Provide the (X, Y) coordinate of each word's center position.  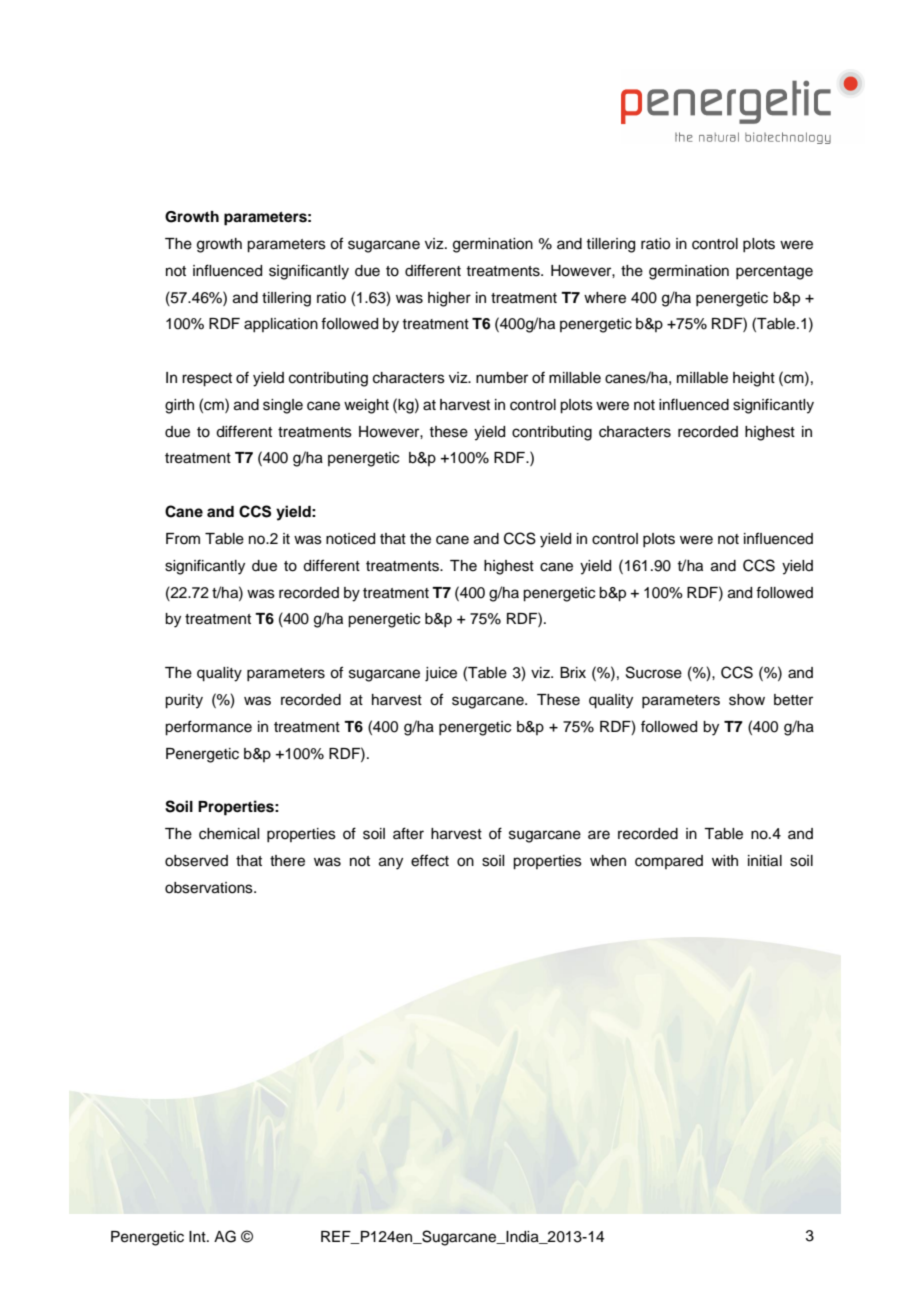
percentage (774, 273)
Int (198, 1236)
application (281, 325)
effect (430, 860)
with (725, 860)
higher (449, 299)
